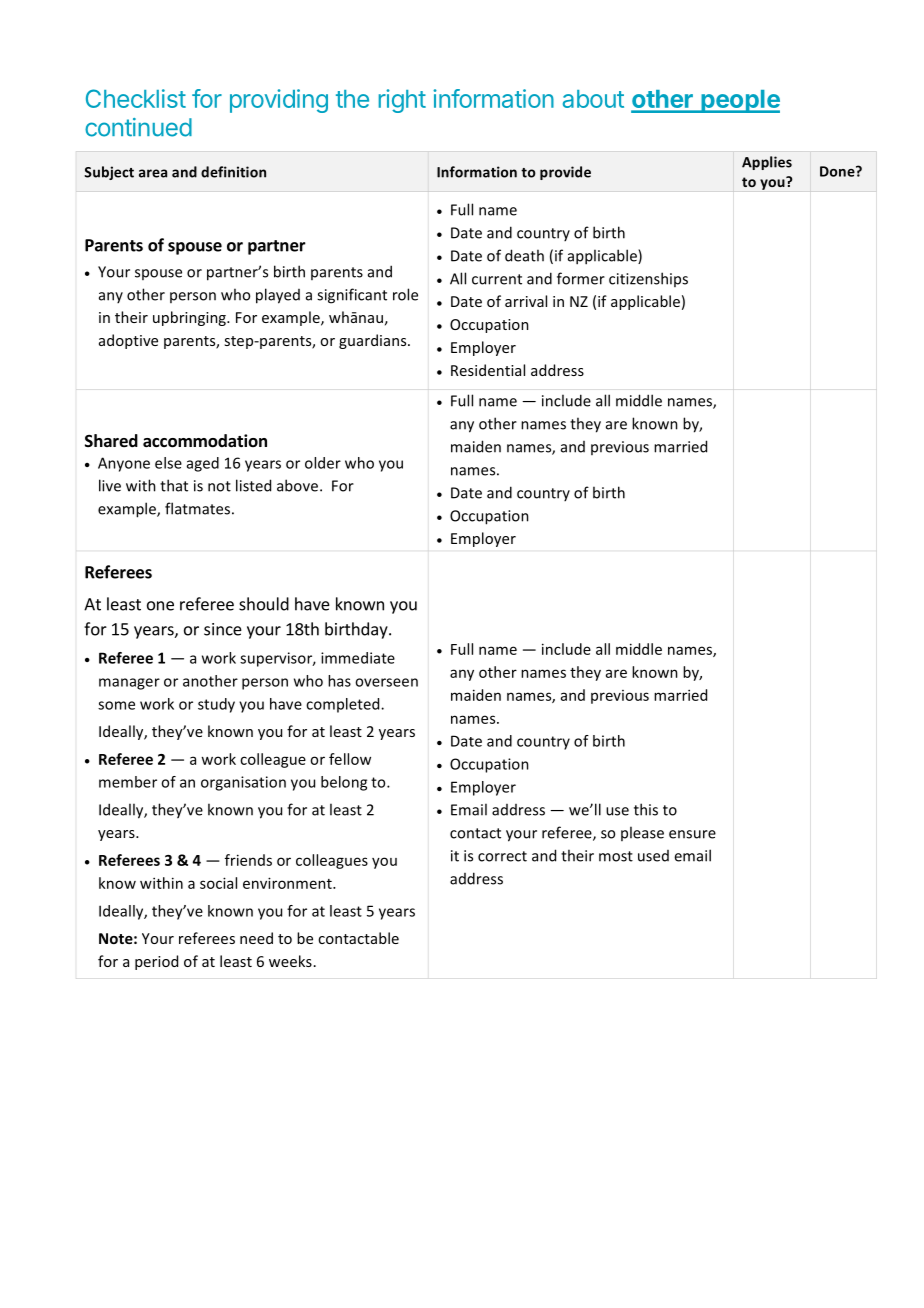  Describe the element at coordinates (386, 682) in the screenshot. I see `overseen` at that location.
